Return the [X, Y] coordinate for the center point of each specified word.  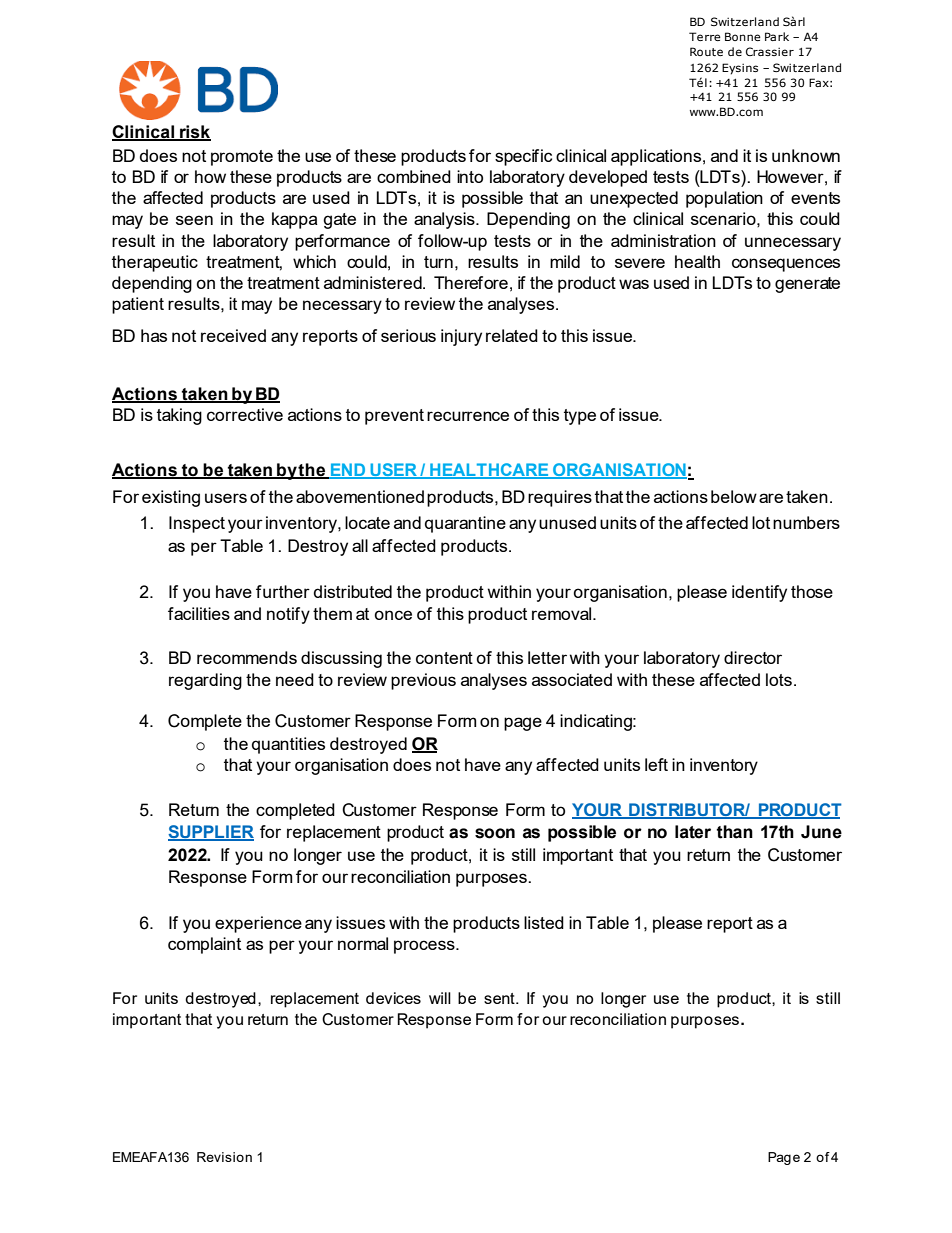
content [444, 658]
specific [523, 157]
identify [759, 593]
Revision [224, 1157]
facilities [199, 613]
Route [706, 51]
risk [194, 133]
